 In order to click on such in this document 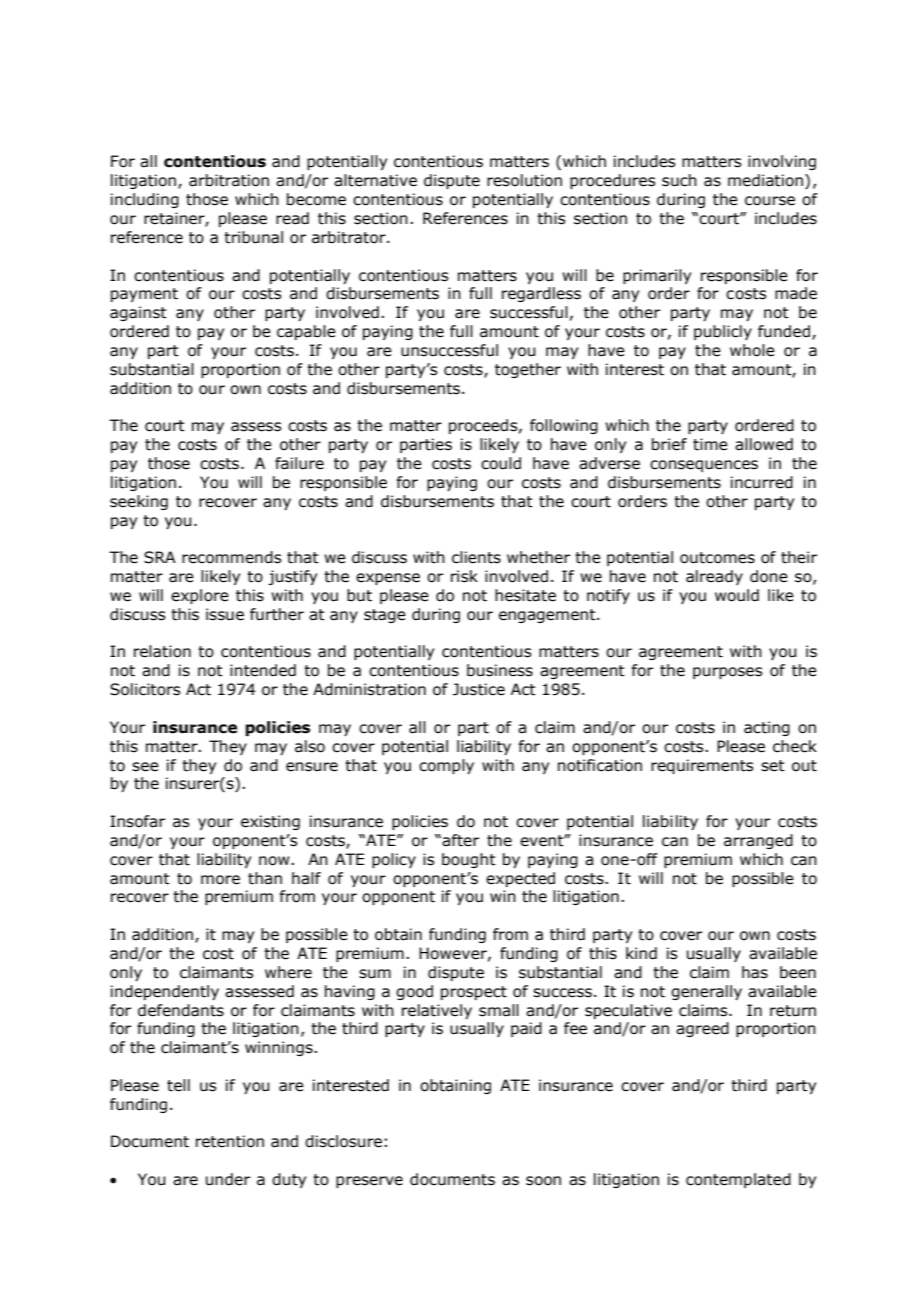, I will do `click(679, 180)`.
